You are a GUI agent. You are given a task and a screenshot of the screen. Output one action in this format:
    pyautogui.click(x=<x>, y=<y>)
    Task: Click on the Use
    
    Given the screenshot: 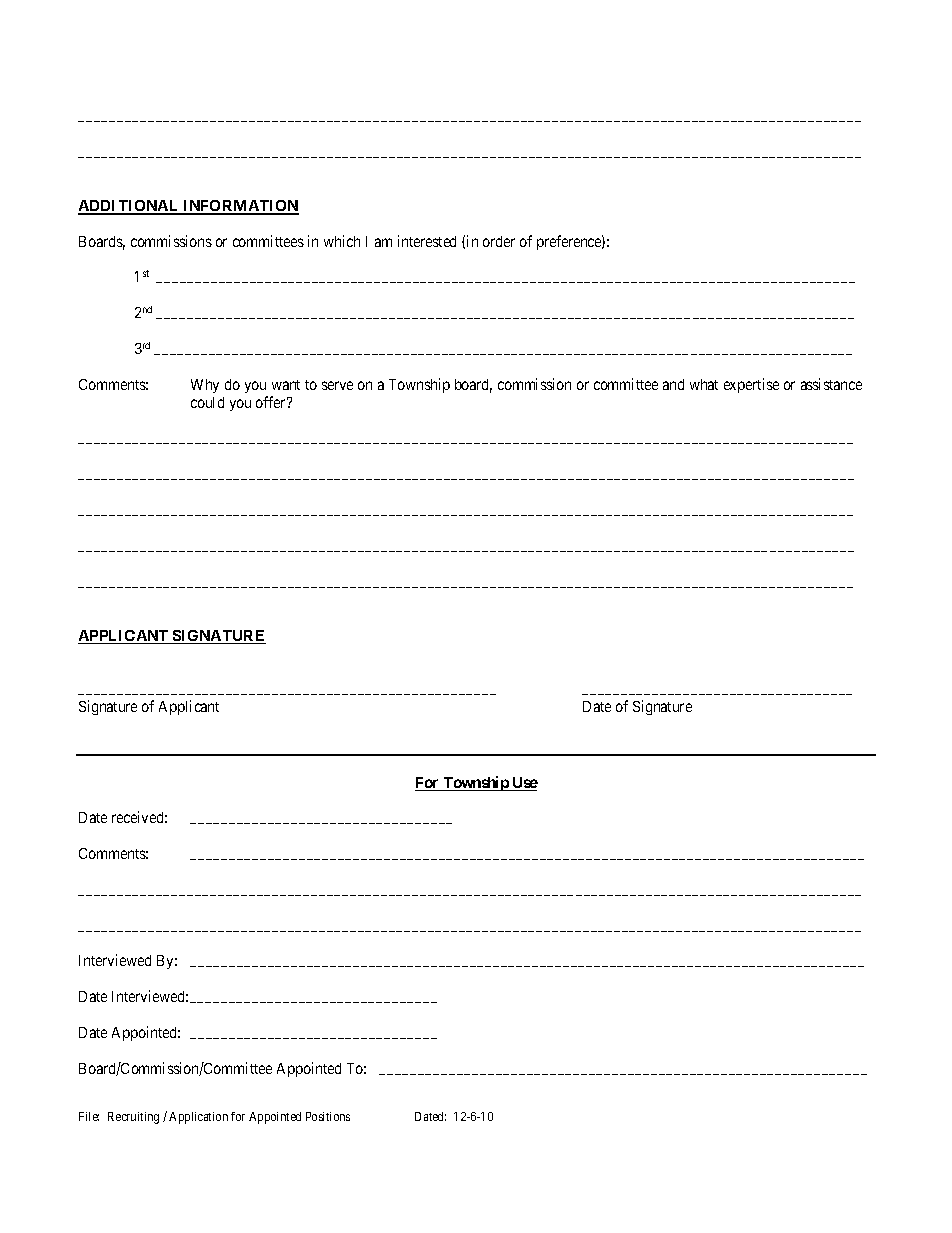 What is the action you would take?
    pyautogui.click(x=524, y=784)
